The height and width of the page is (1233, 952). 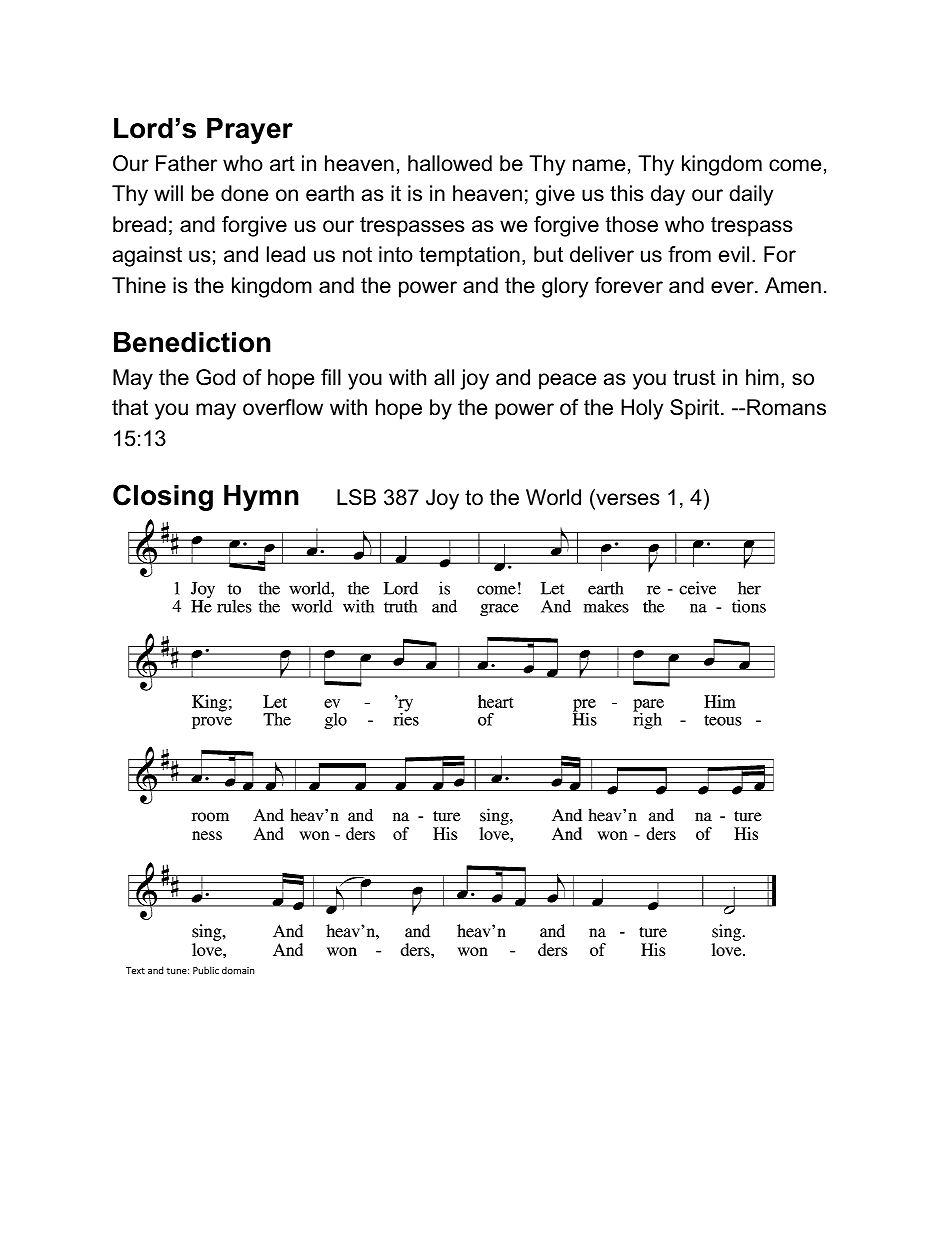 What do you see at coordinates (553, 497) in the page?
I see `World` at bounding box center [553, 497].
